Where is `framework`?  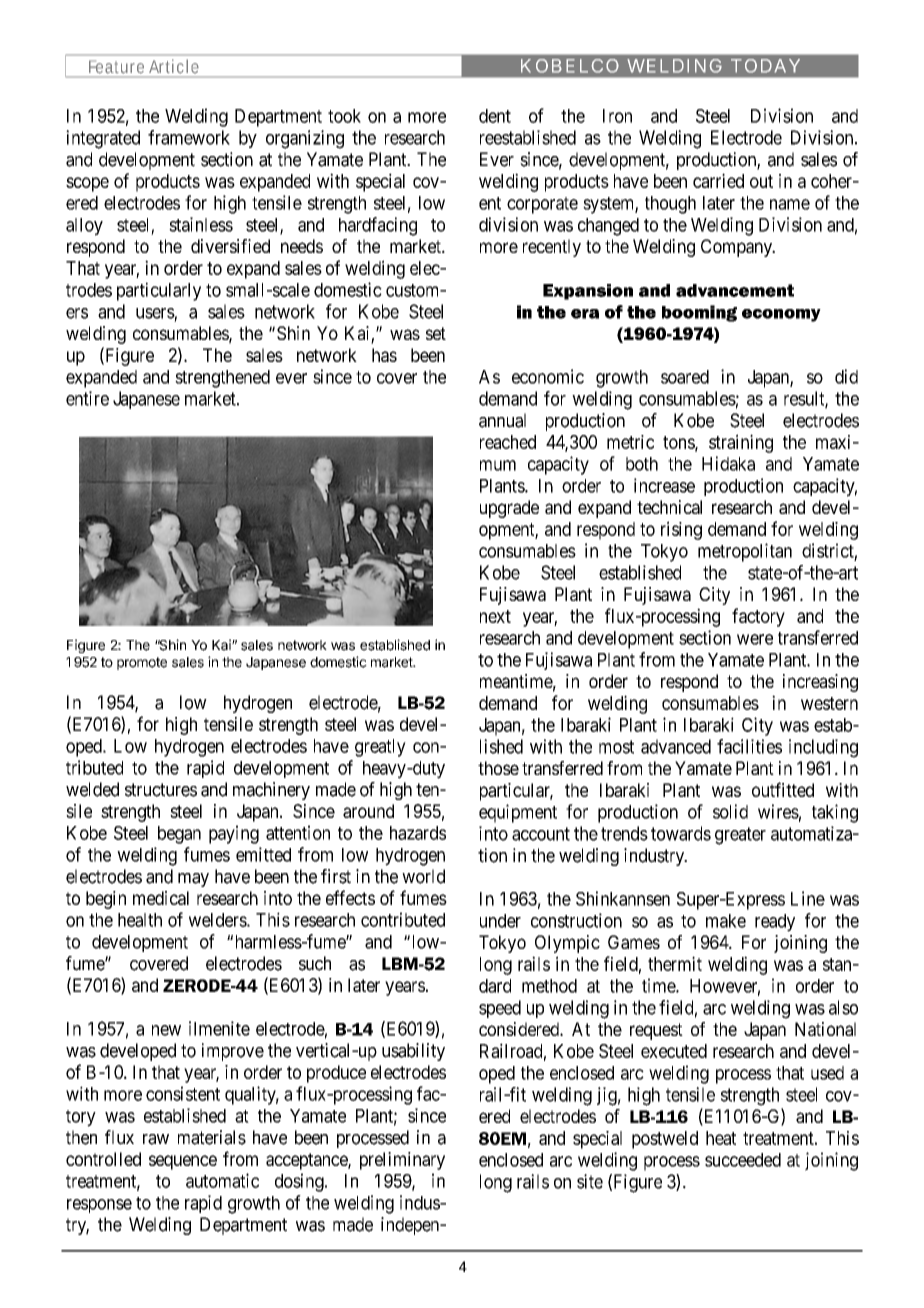 framework is located at coordinates (189, 137).
